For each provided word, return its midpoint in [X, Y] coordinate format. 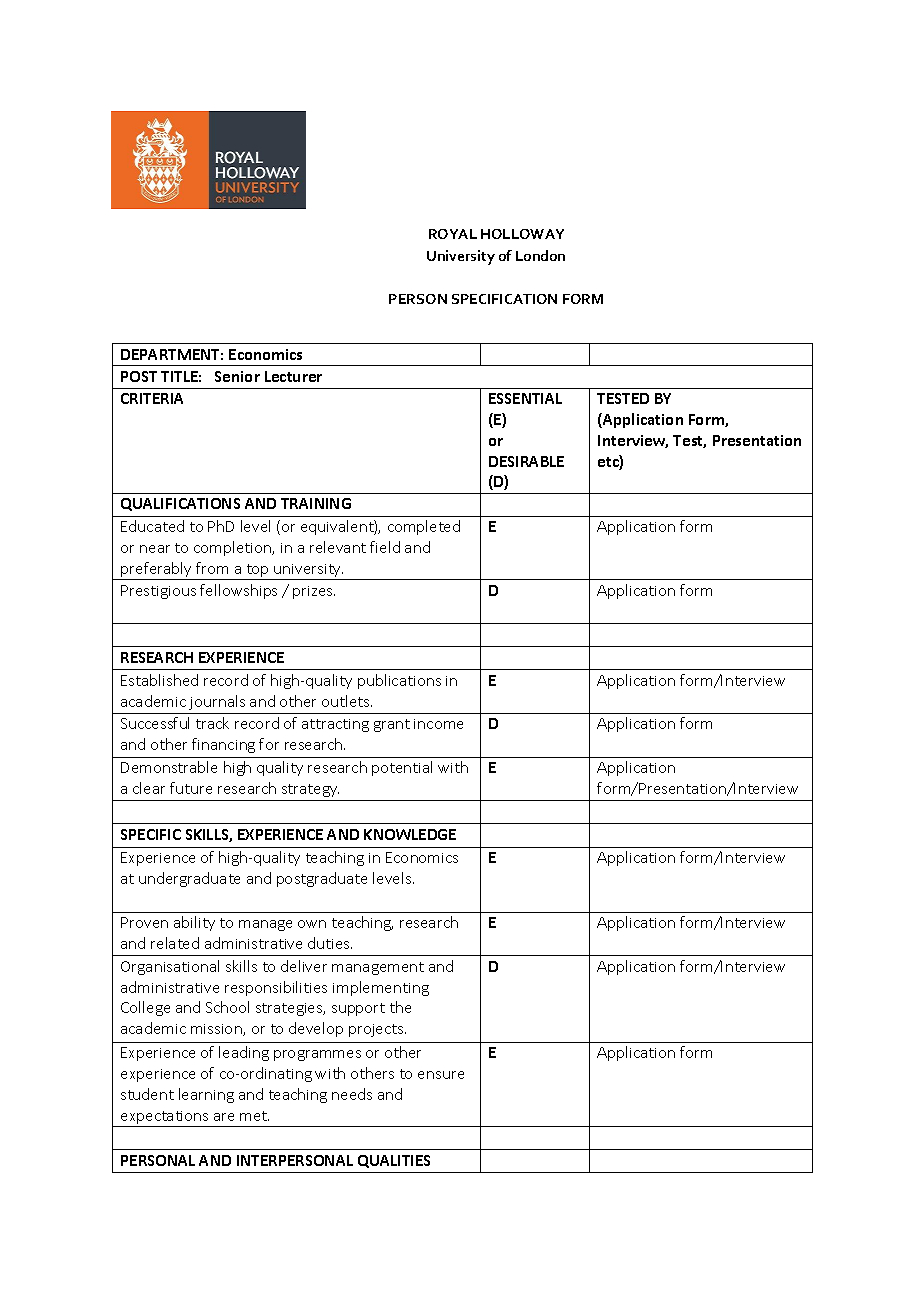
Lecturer [293, 376]
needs [352, 1094]
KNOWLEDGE [410, 834]
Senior [237, 376]
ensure [441, 1075]
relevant [338, 547]
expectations [165, 1119]
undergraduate [189, 879]
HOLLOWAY [522, 234]
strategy [310, 790]
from [212, 568]
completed [424, 527]
